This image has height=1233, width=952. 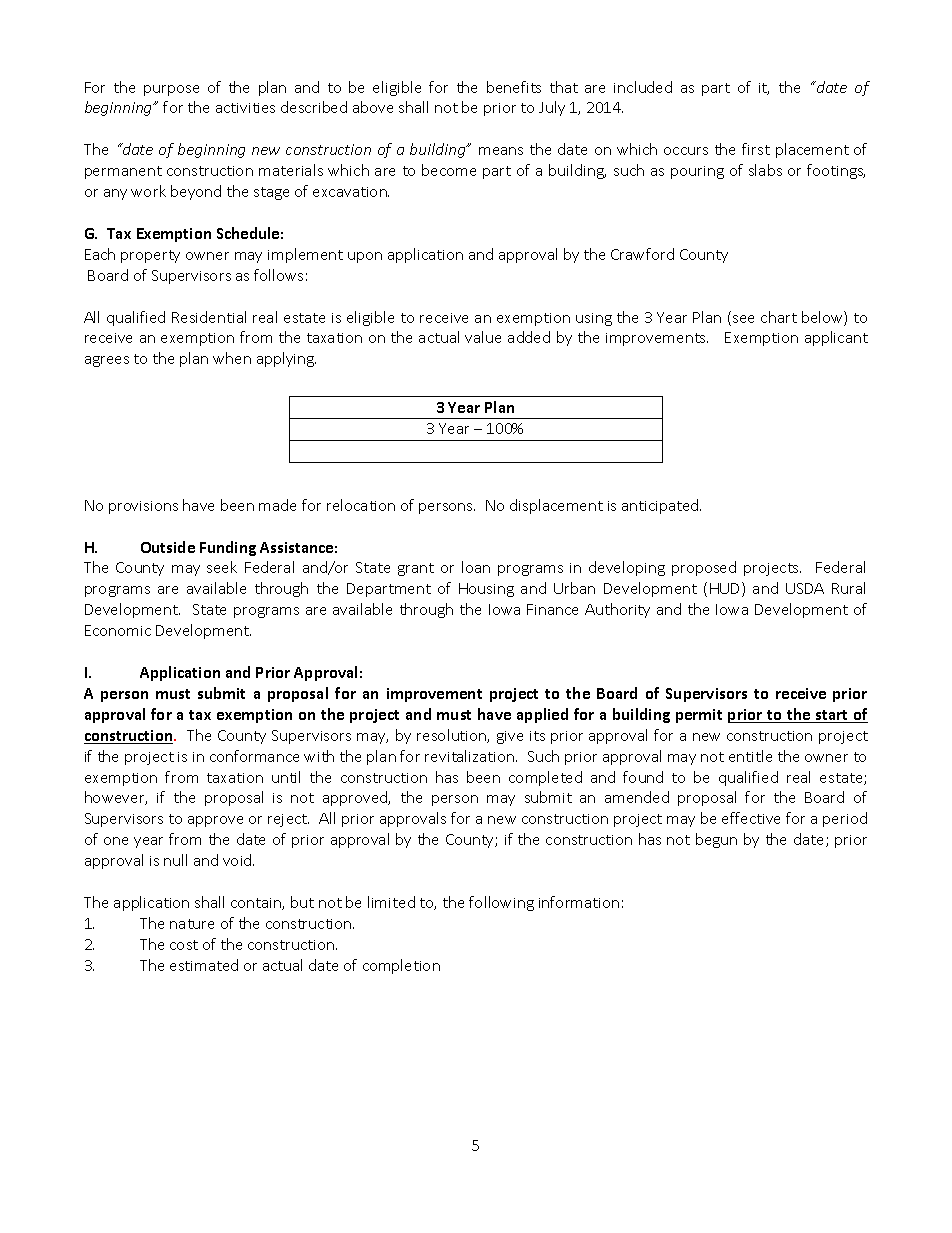 I want to click on following, so click(x=501, y=903).
